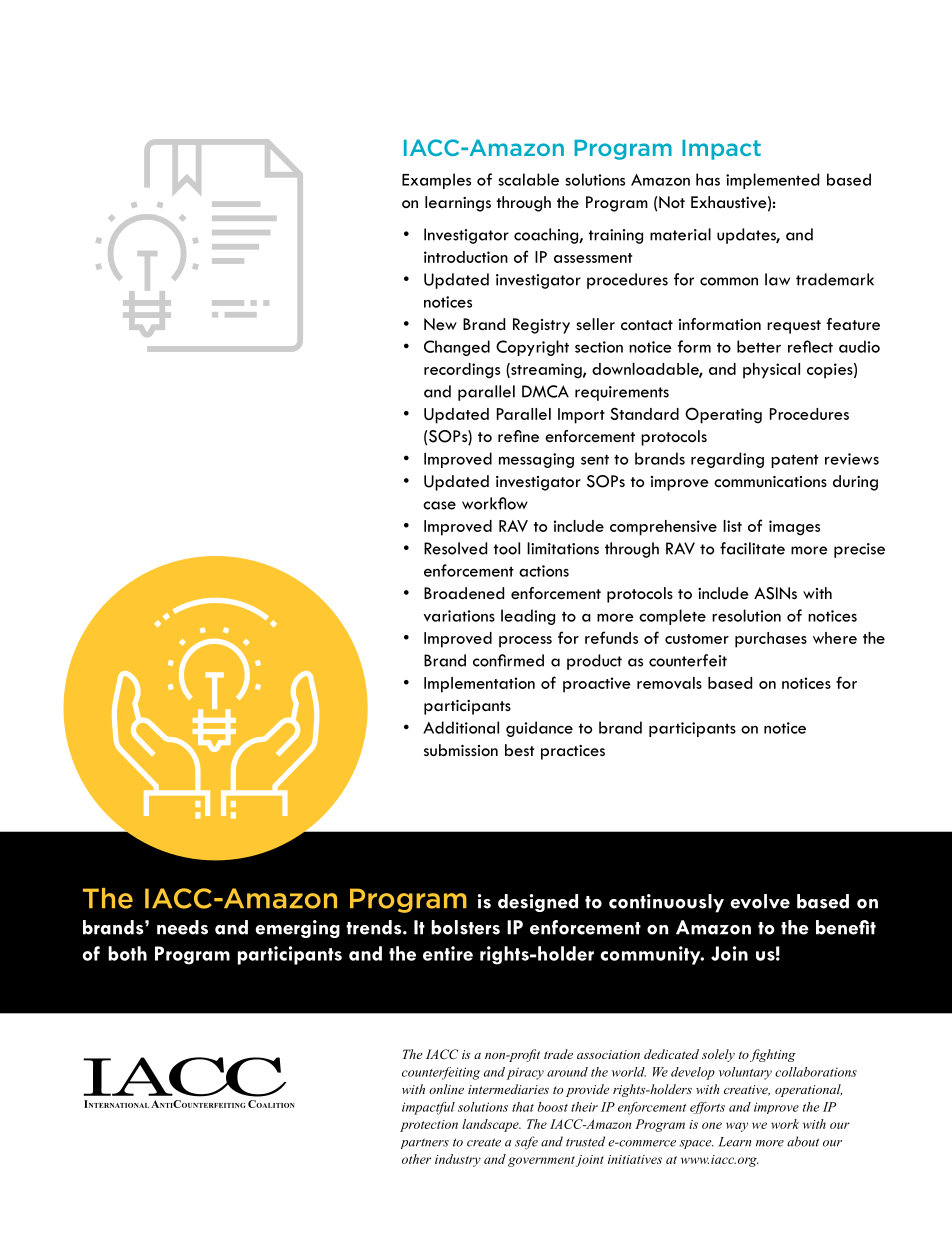  Describe the element at coordinates (518, 436) in the image. I see `refine` at that location.
